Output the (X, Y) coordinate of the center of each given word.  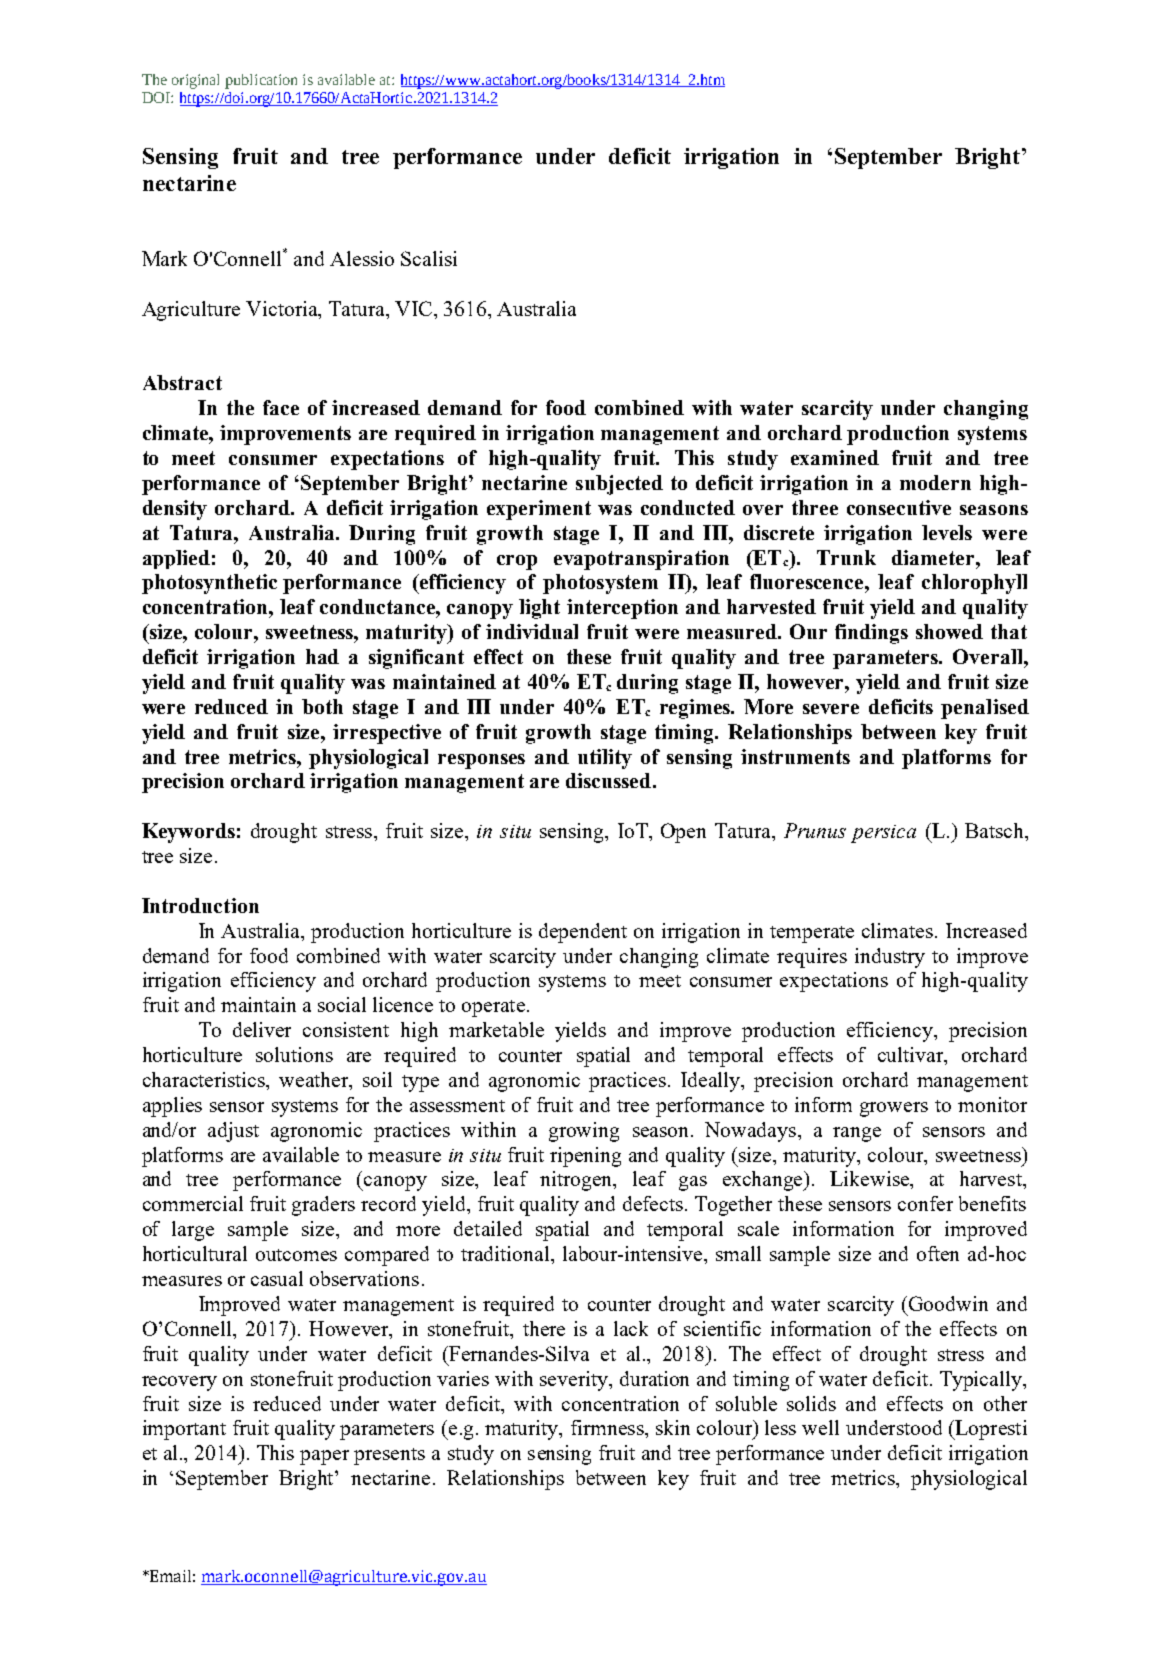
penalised (985, 709)
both (322, 706)
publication (261, 81)
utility (605, 759)
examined (835, 457)
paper (324, 1457)
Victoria (283, 308)
